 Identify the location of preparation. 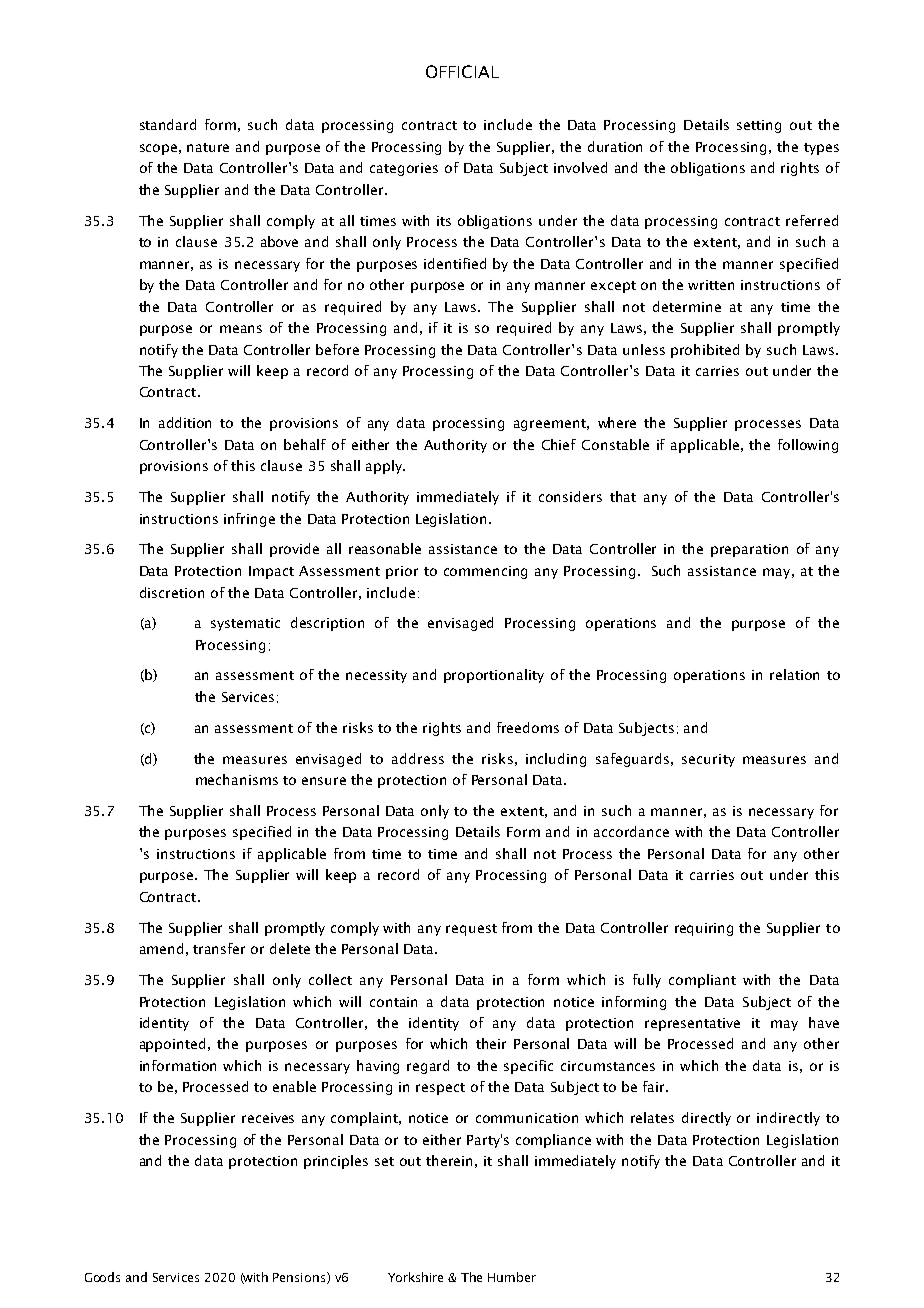
(749, 550).
